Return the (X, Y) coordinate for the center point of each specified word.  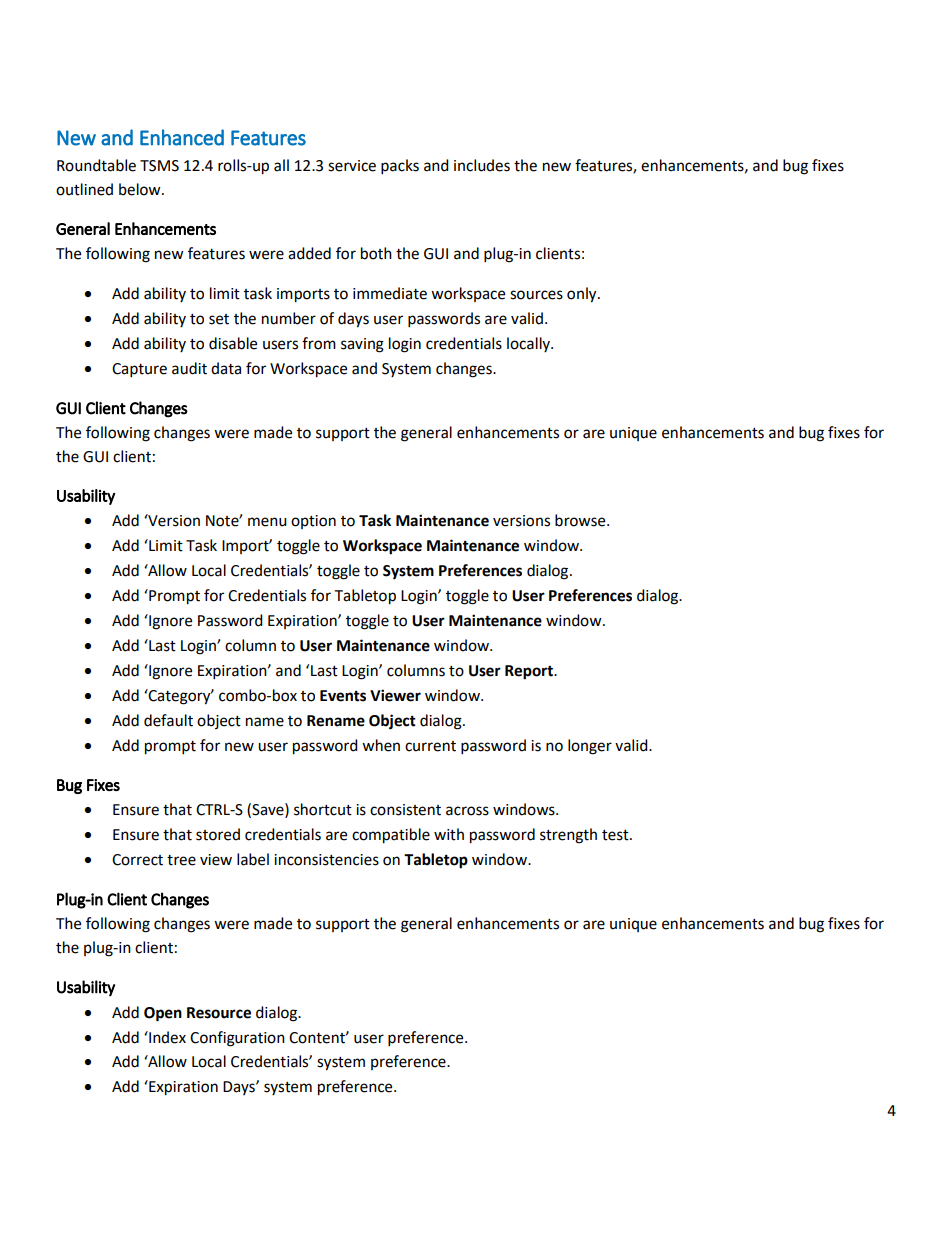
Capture (139, 370)
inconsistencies (326, 860)
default (168, 720)
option (313, 522)
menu (267, 522)
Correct (137, 860)
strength (568, 836)
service (352, 166)
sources (536, 295)
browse (581, 520)
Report (530, 672)
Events (343, 696)
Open (163, 1014)
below (141, 189)
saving (362, 345)
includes (482, 165)
